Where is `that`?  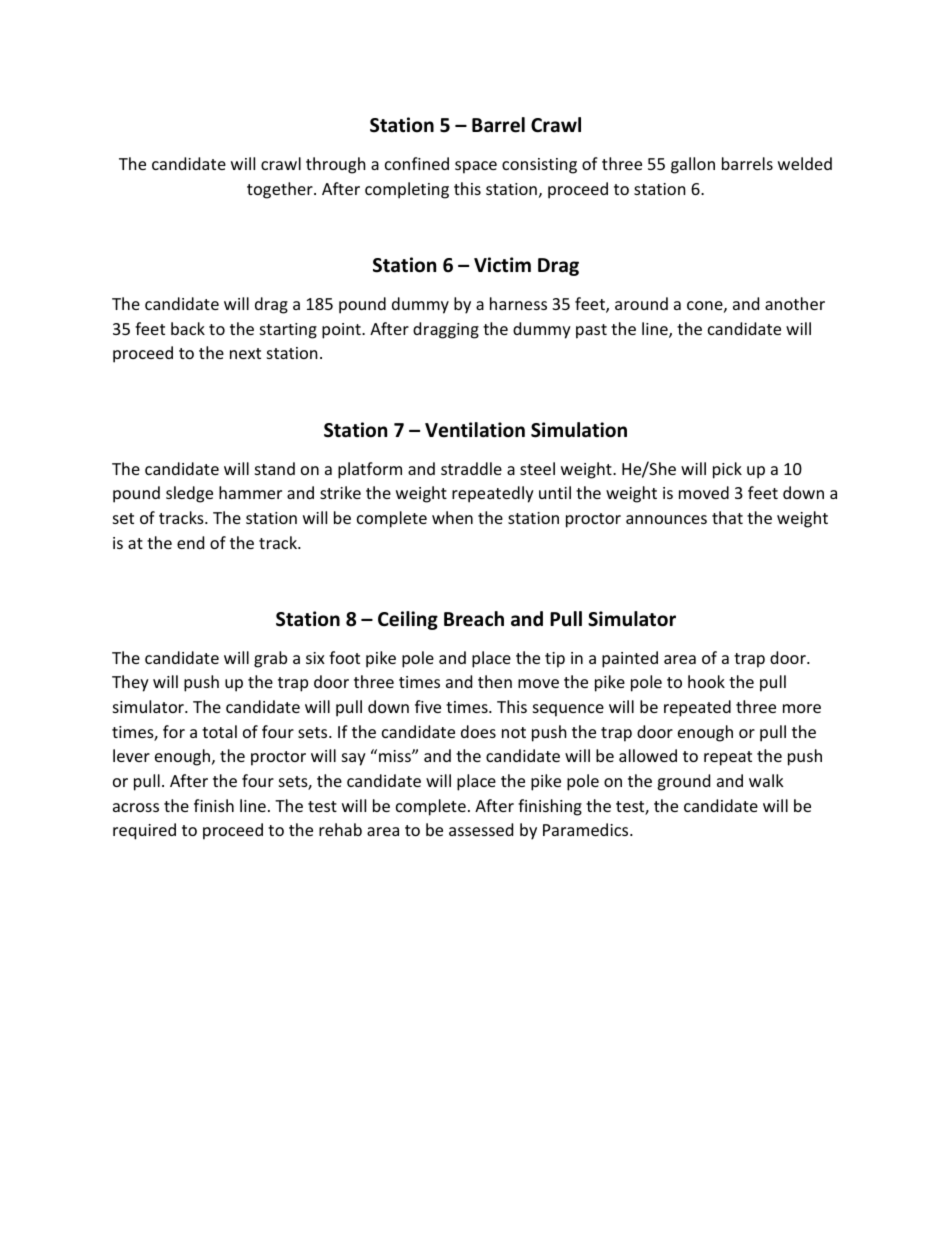 that is located at coordinates (727, 517).
